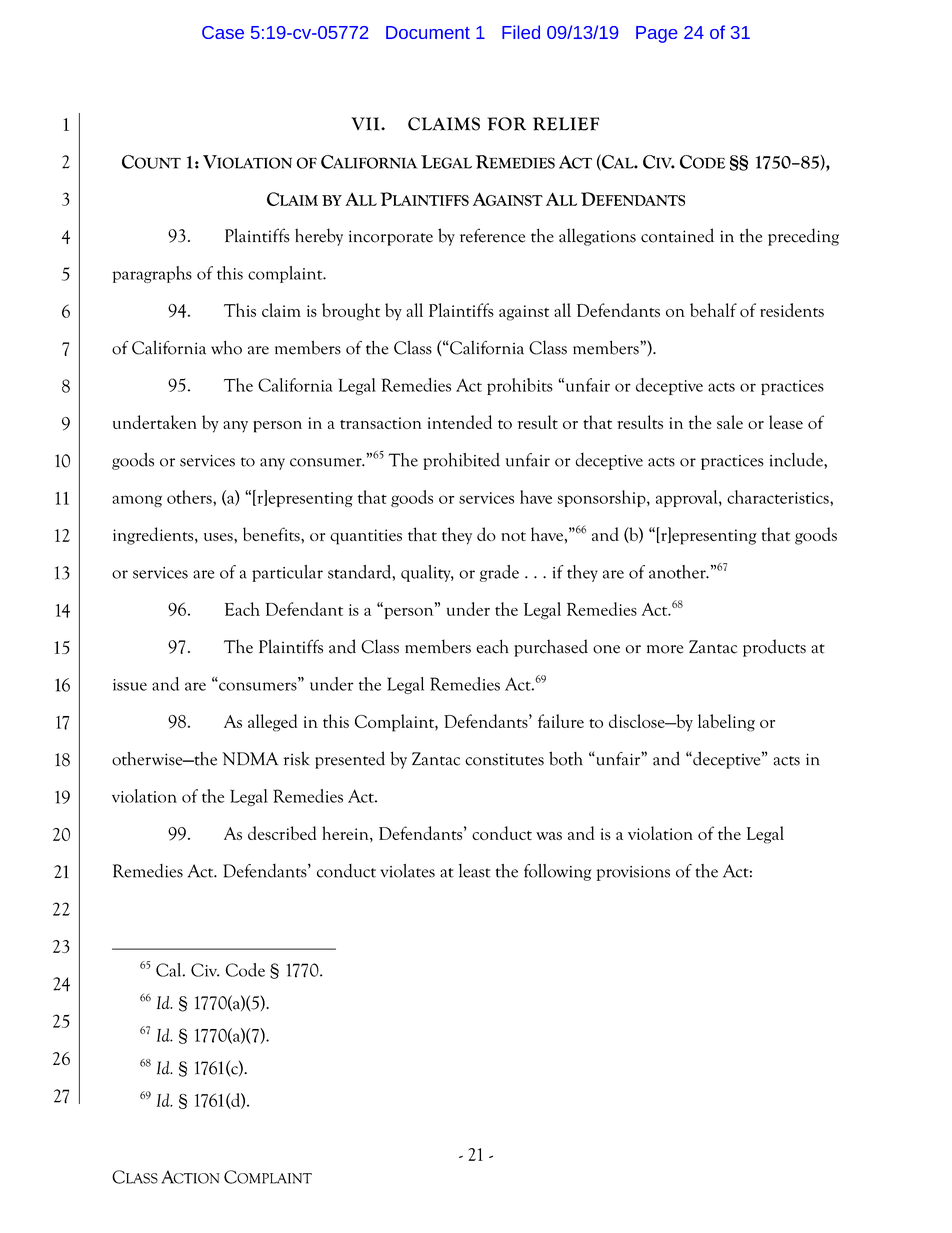 The height and width of the screenshot is (1233, 952). Describe the element at coordinates (656, 34) in the screenshot. I see `Page` at that location.
